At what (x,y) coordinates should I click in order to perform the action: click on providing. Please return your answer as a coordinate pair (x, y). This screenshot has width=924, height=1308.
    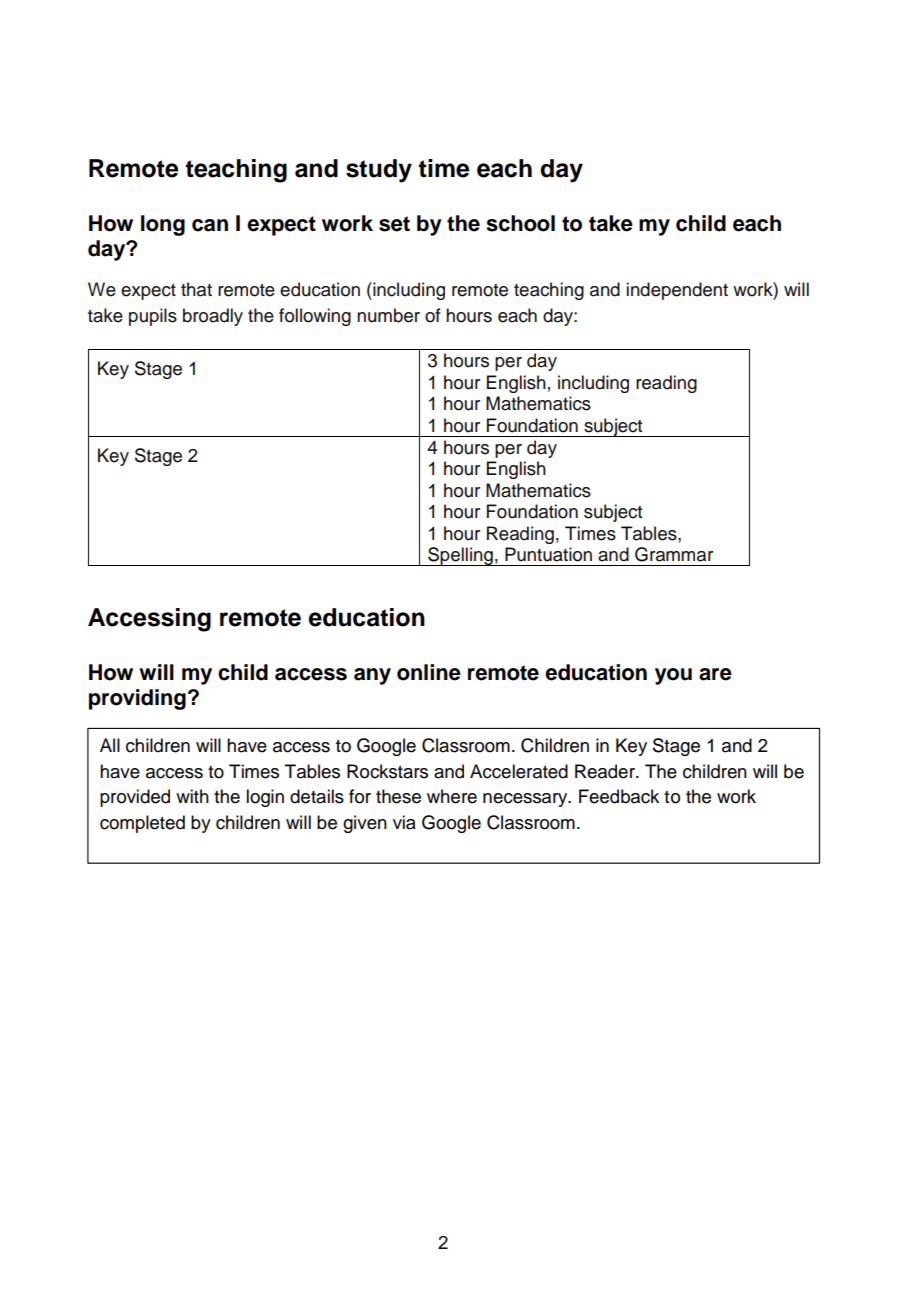
    Looking at the image, I should click on (137, 699).
